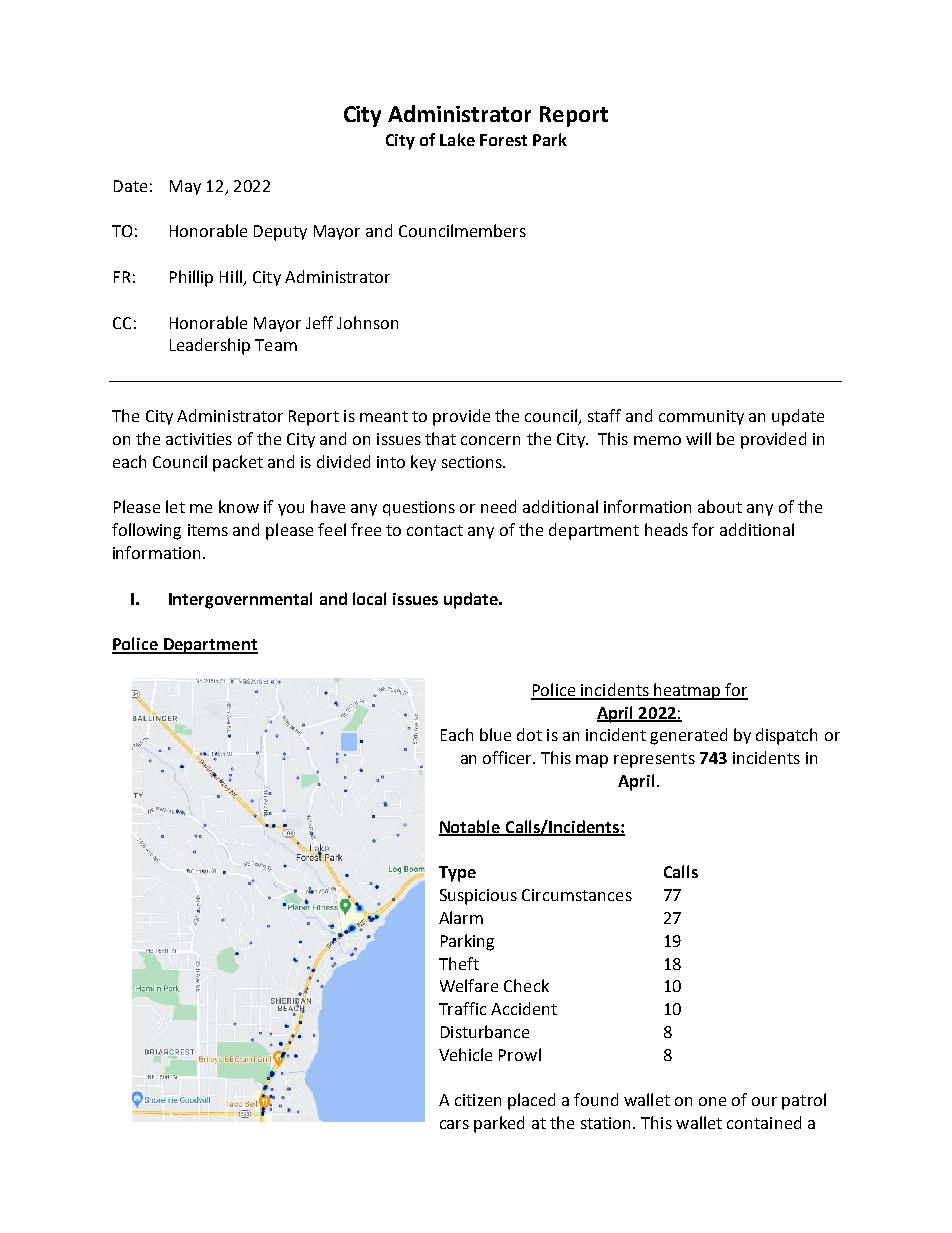 The height and width of the screenshot is (1233, 952). I want to click on local, so click(369, 598).
